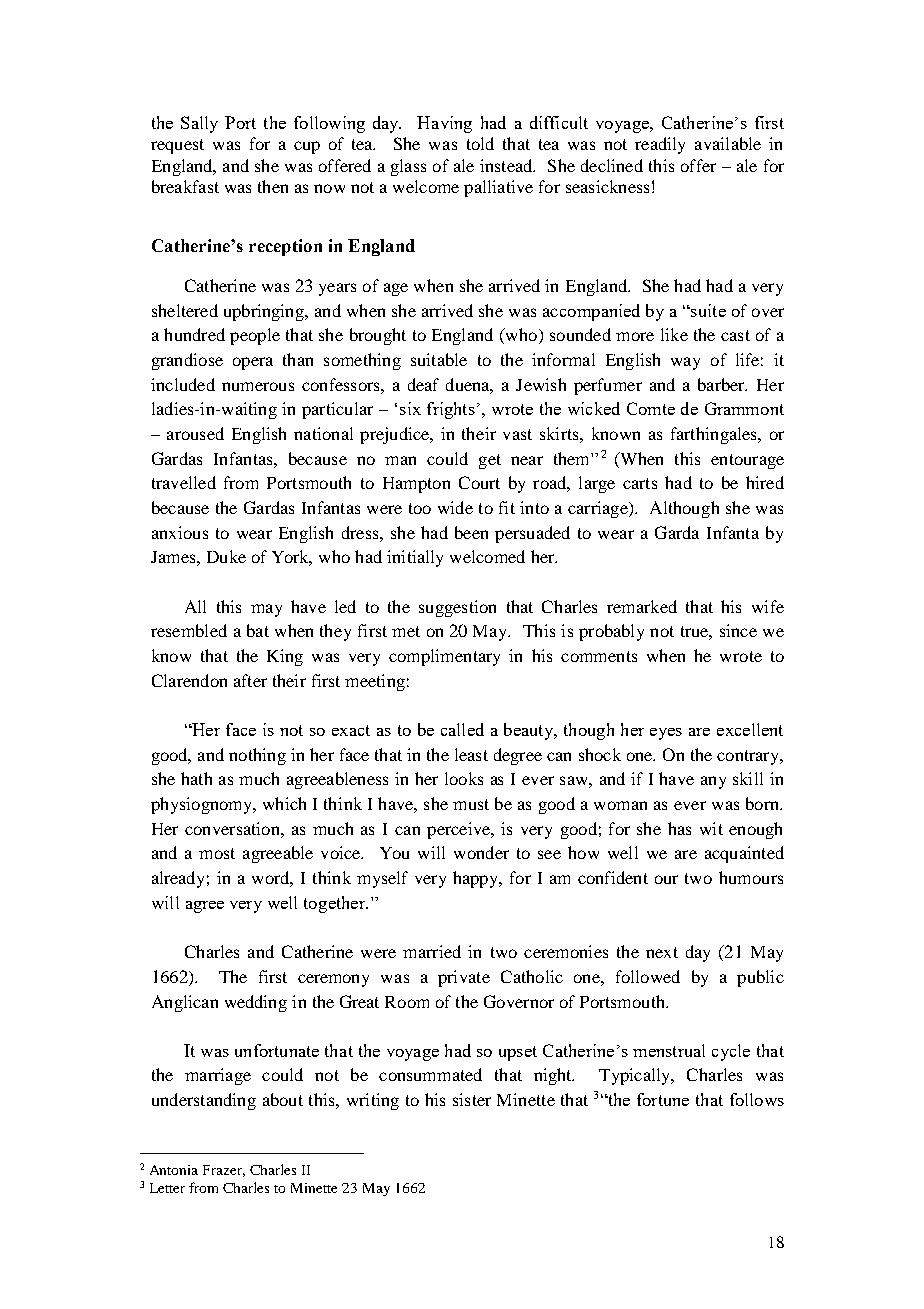 Image resolution: width=924 pixels, height=1309 pixels. I want to click on sister, so click(472, 1099).
